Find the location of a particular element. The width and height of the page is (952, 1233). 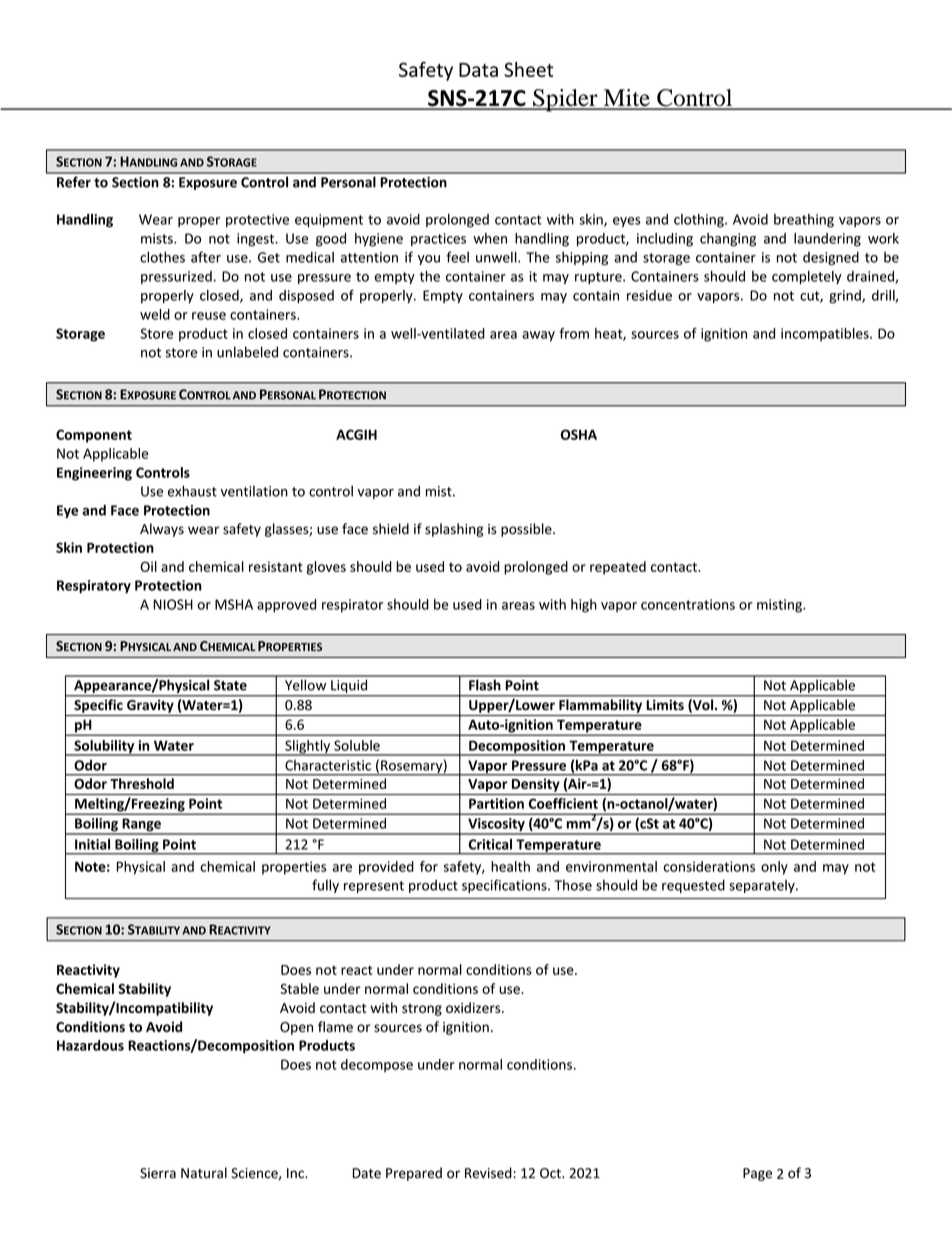

high is located at coordinates (584, 606).
